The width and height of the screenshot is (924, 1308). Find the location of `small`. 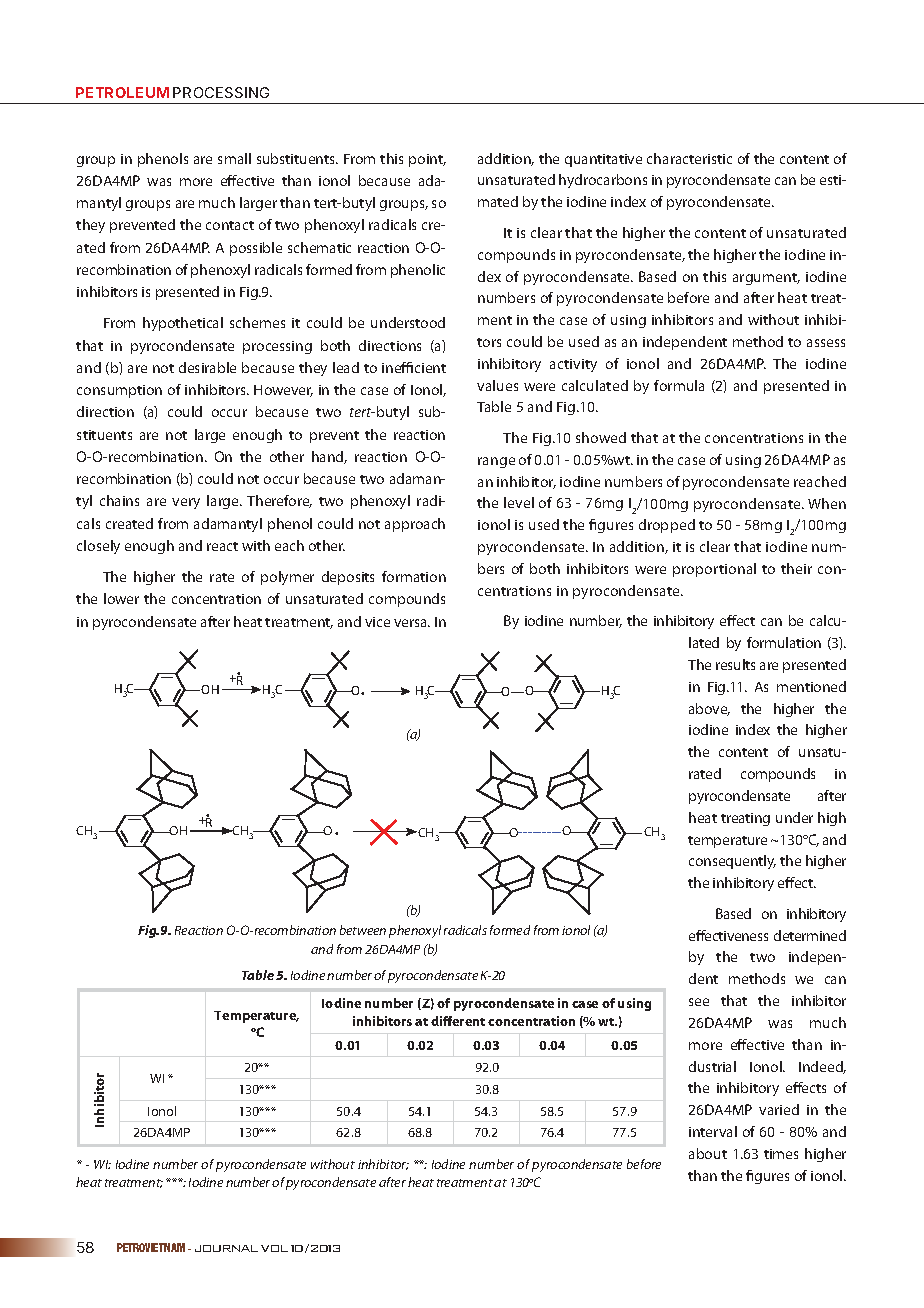

small is located at coordinates (234, 158).
